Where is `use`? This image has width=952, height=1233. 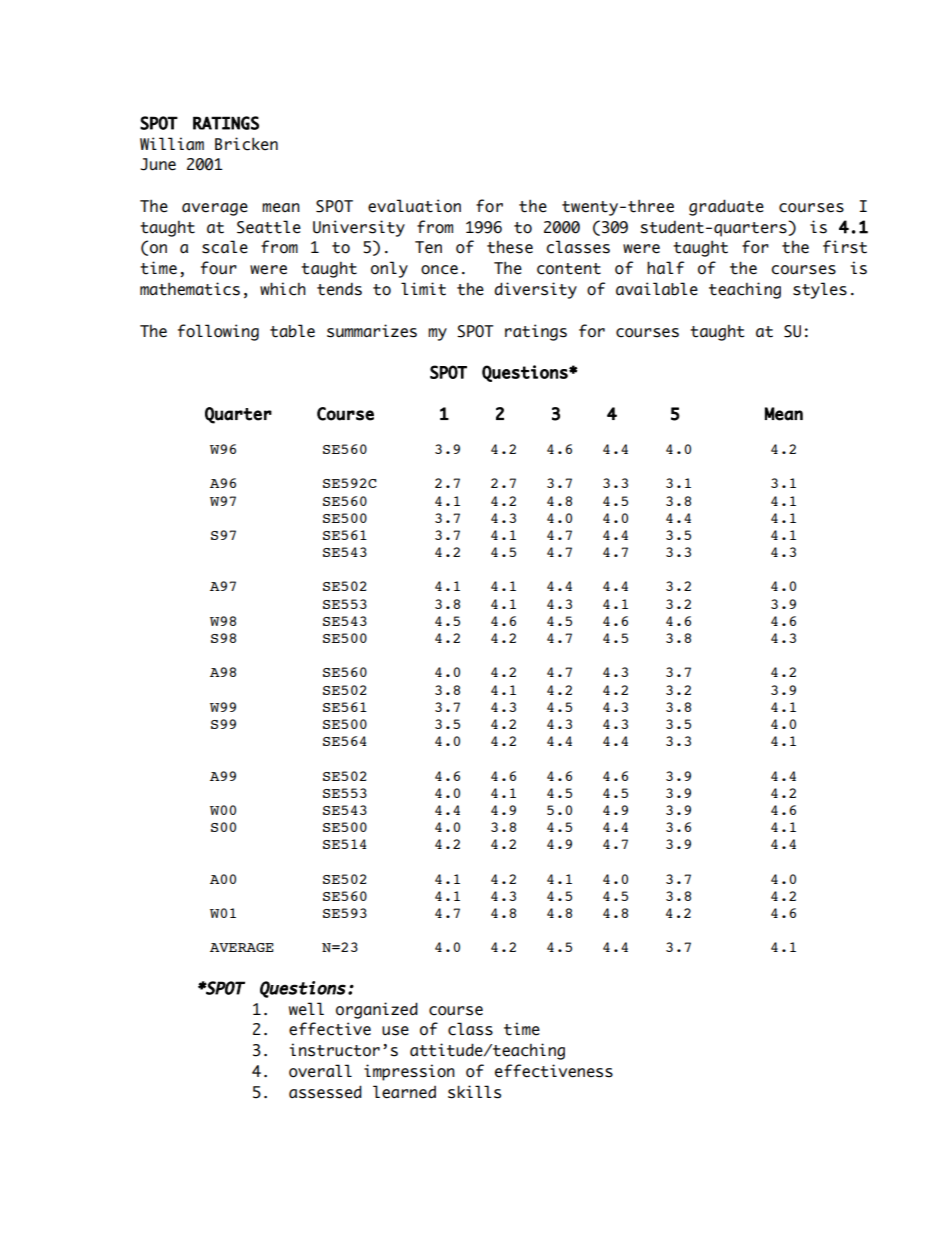
use is located at coordinates (395, 1031).
